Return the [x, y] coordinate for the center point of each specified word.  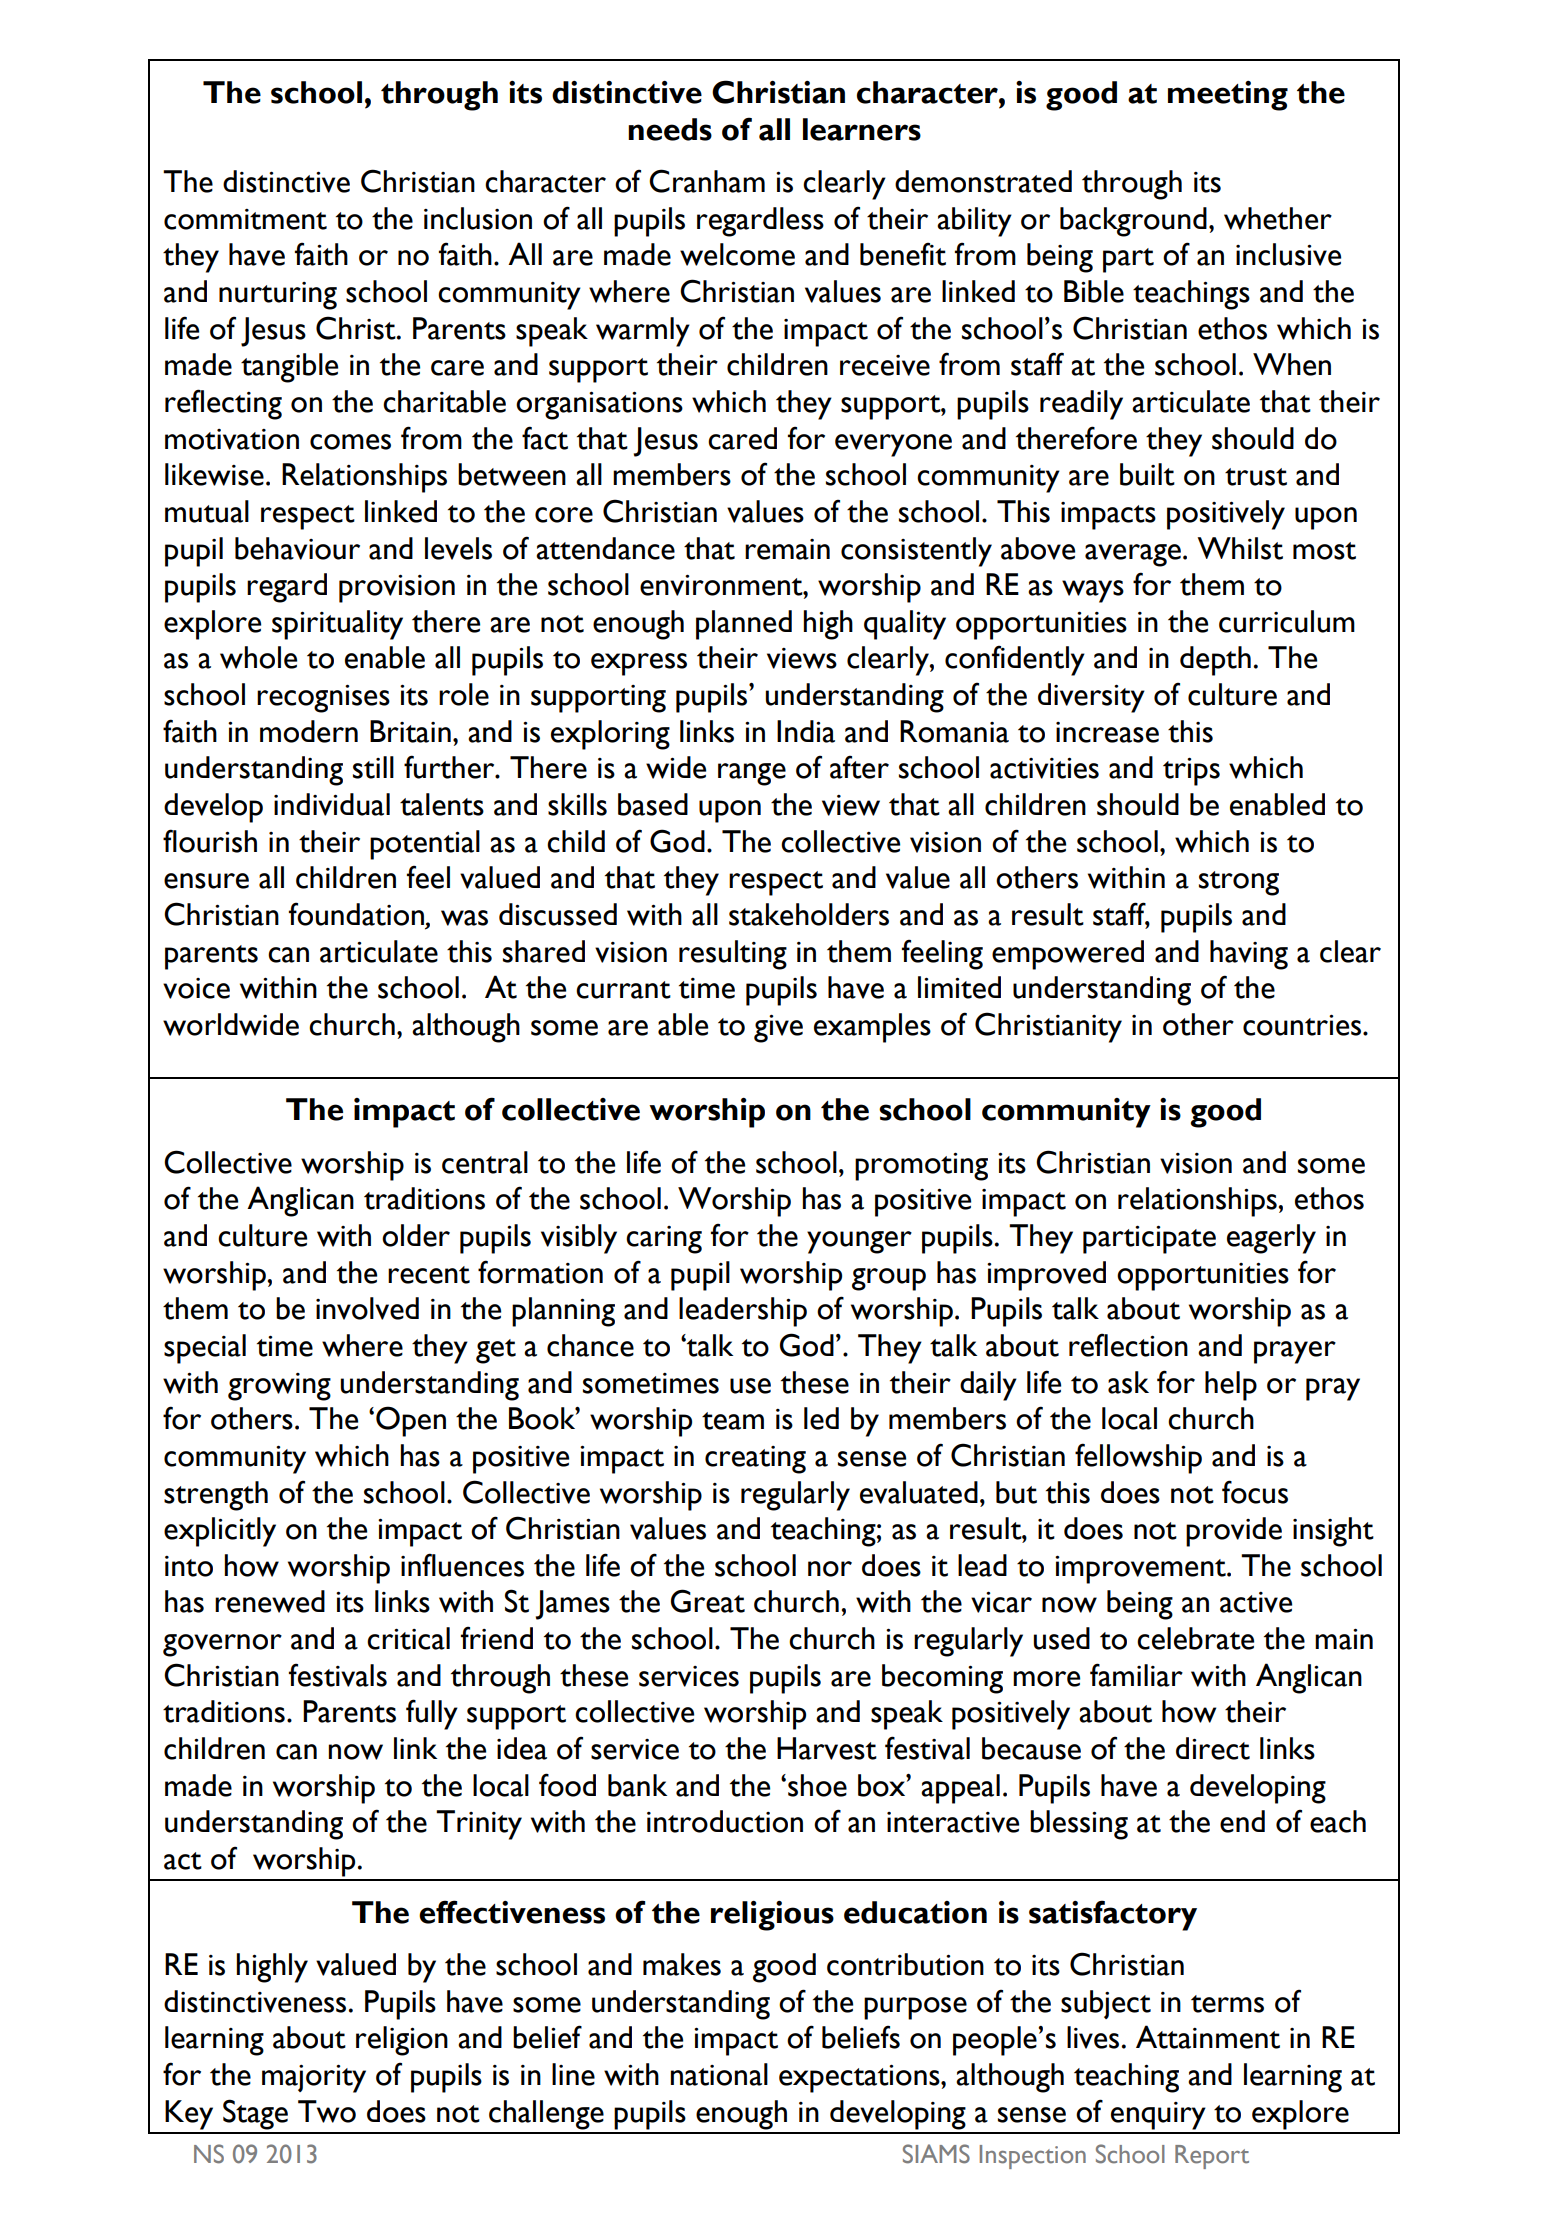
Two [327, 2111]
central [485, 1162]
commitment [245, 219]
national [719, 2074]
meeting [1228, 96]
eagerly [1271, 1239]
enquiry [1158, 2116]
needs [670, 129]
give [778, 1028]
